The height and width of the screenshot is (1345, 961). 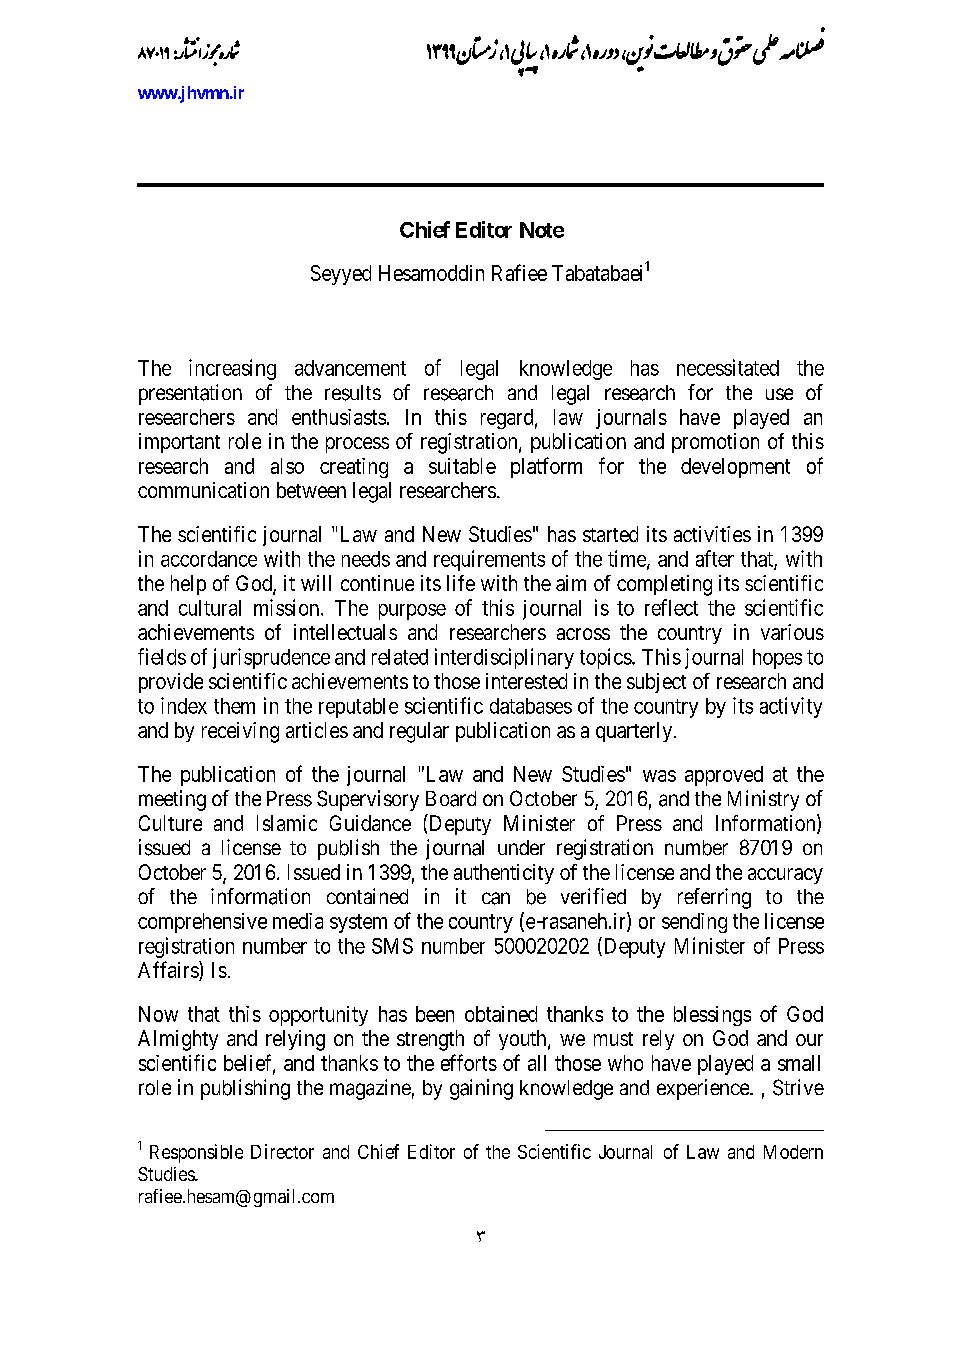 What do you see at coordinates (728, 367) in the screenshot?
I see `necessitated` at bounding box center [728, 367].
